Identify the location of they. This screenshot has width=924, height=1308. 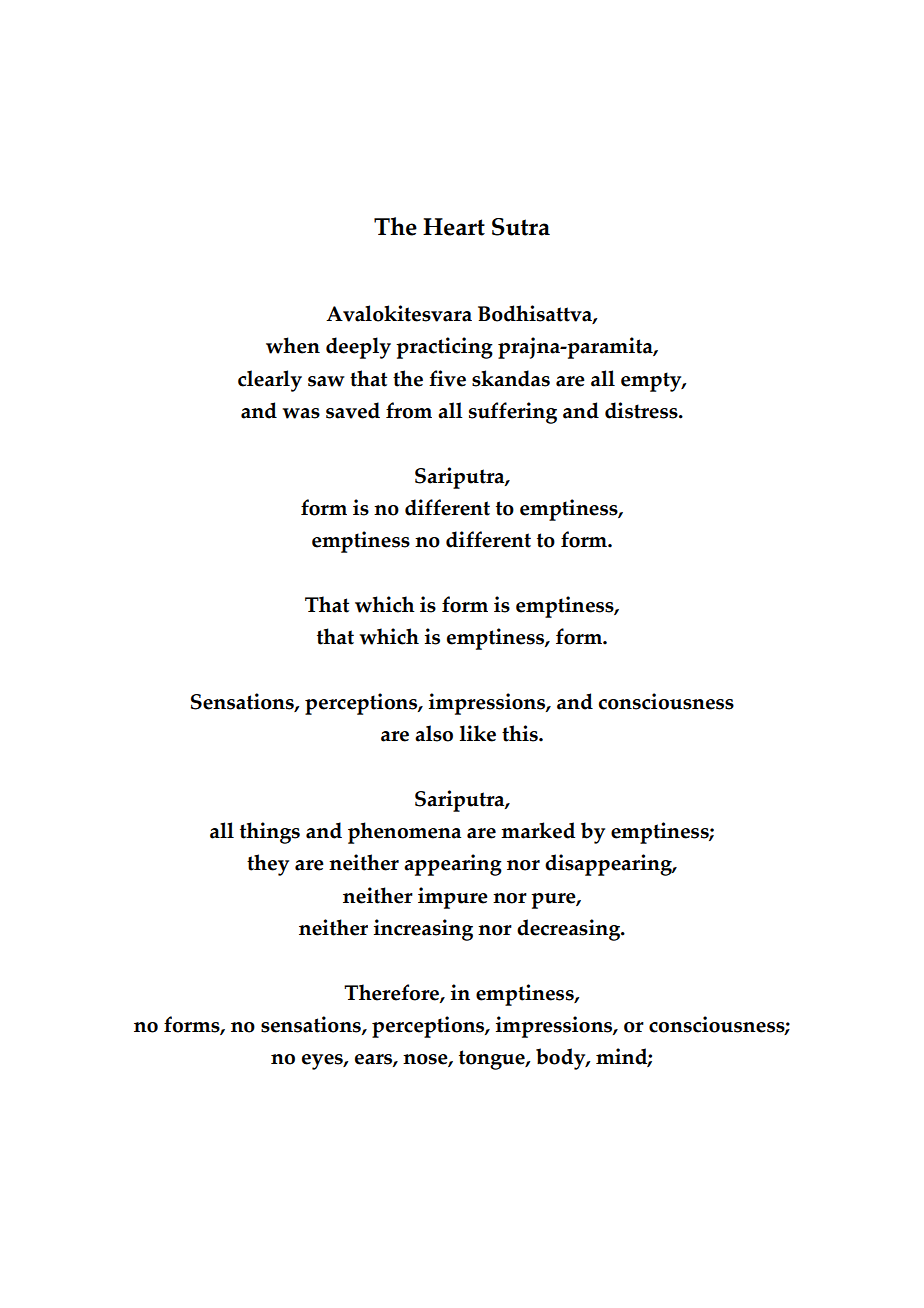
(268, 865).
